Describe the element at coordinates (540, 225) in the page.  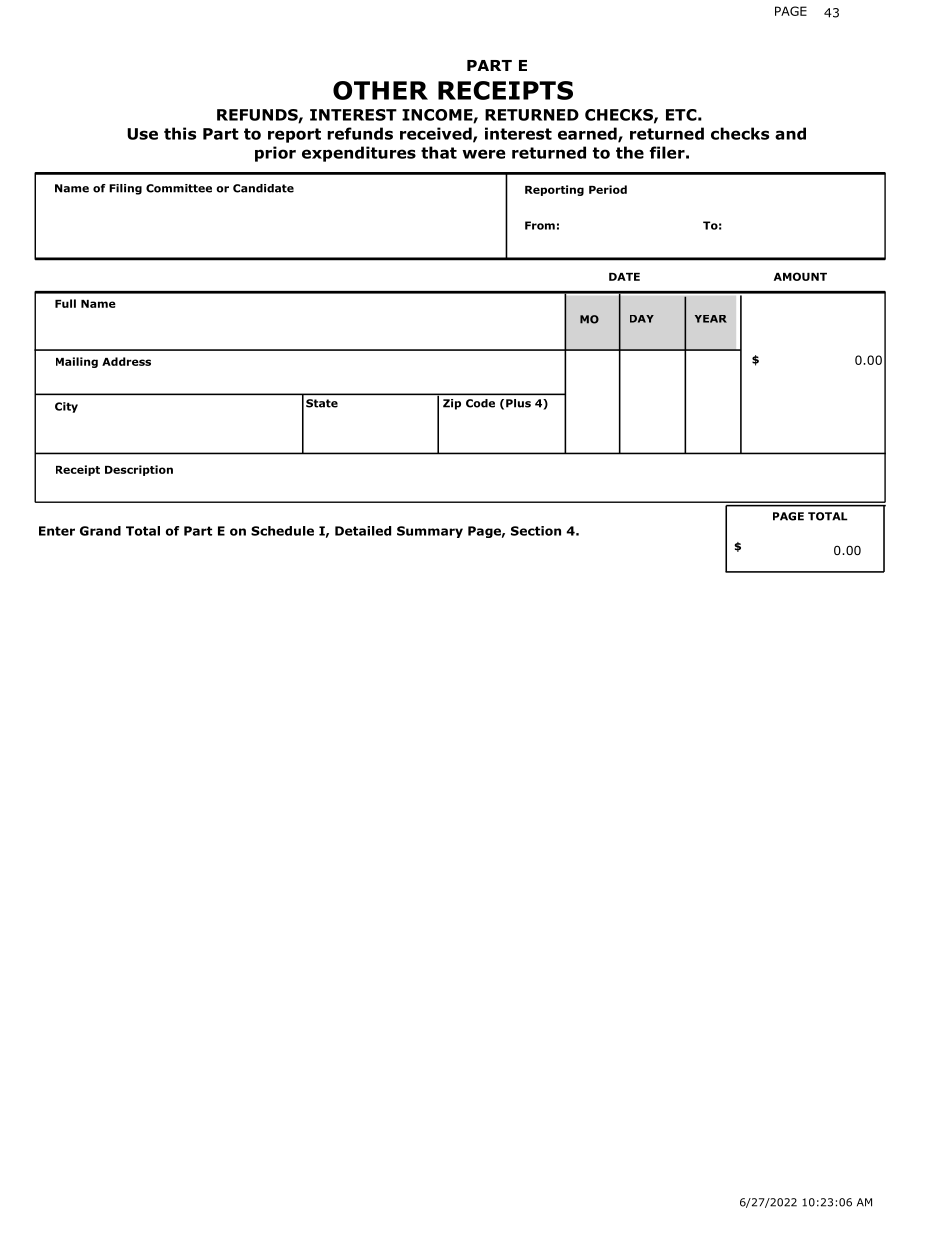
I see `From` at that location.
